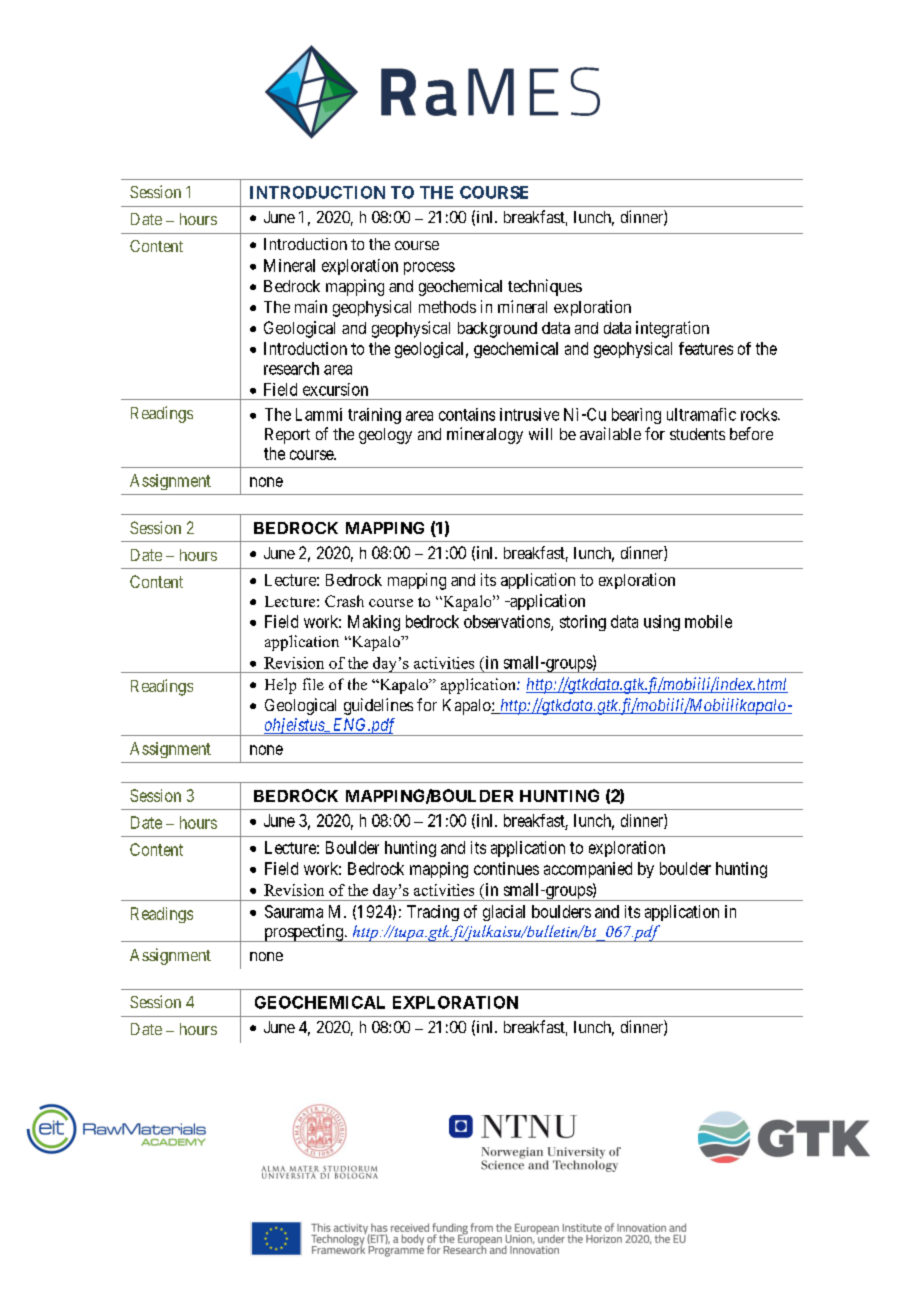  I want to click on techniques, so click(545, 287).
